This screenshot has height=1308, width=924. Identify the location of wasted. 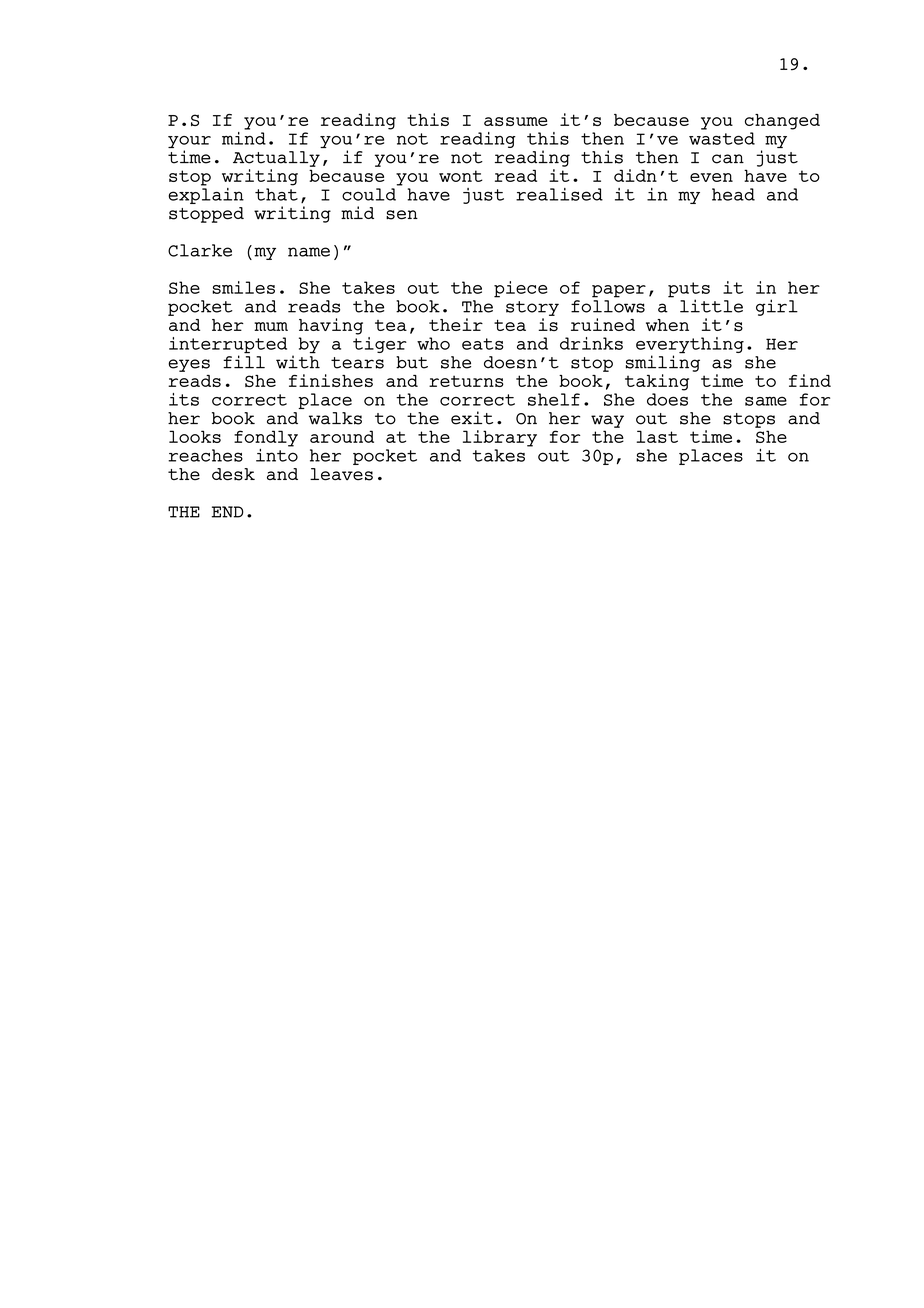
(722, 138).
